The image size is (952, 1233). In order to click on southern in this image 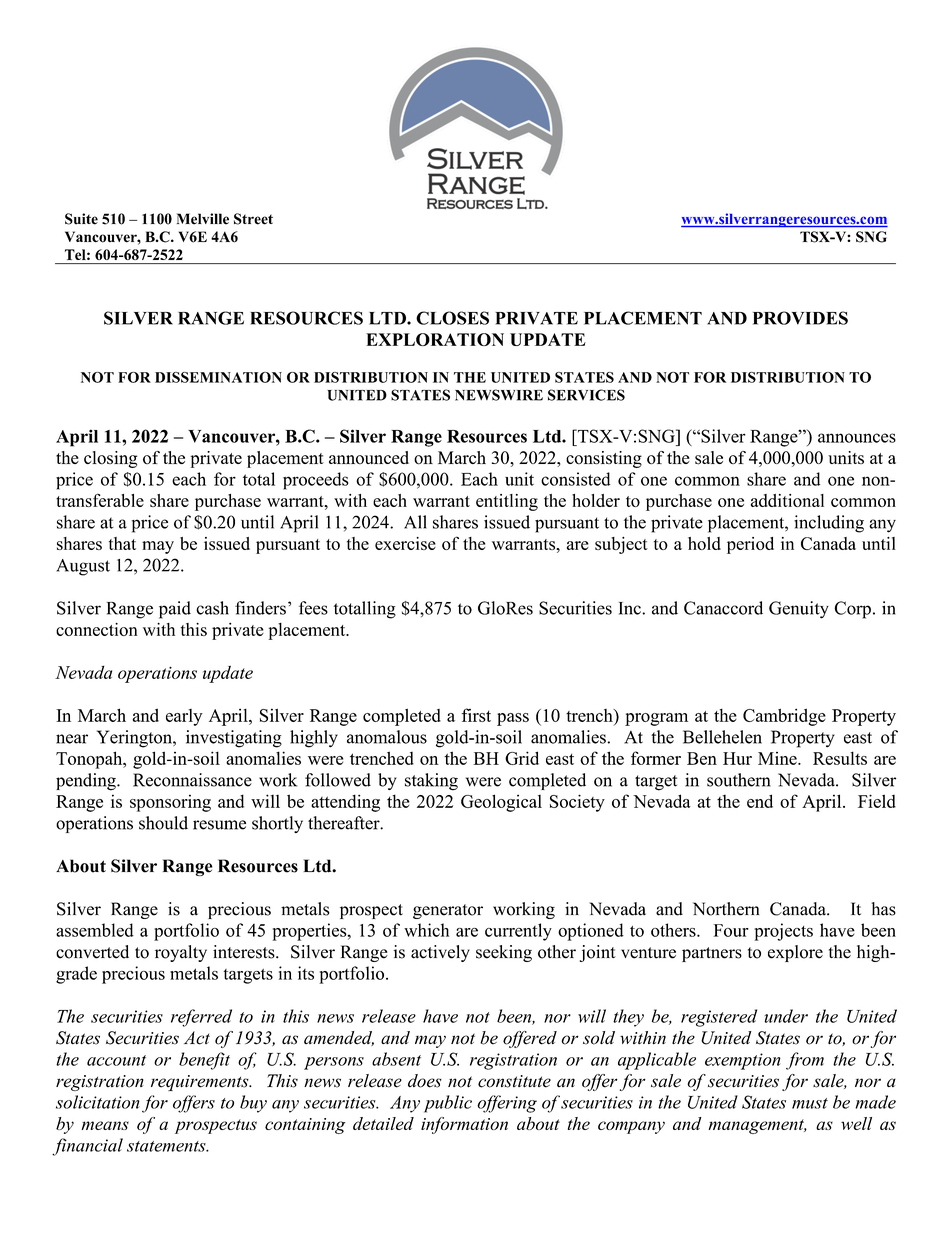, I will do `click(739, 780)`.
